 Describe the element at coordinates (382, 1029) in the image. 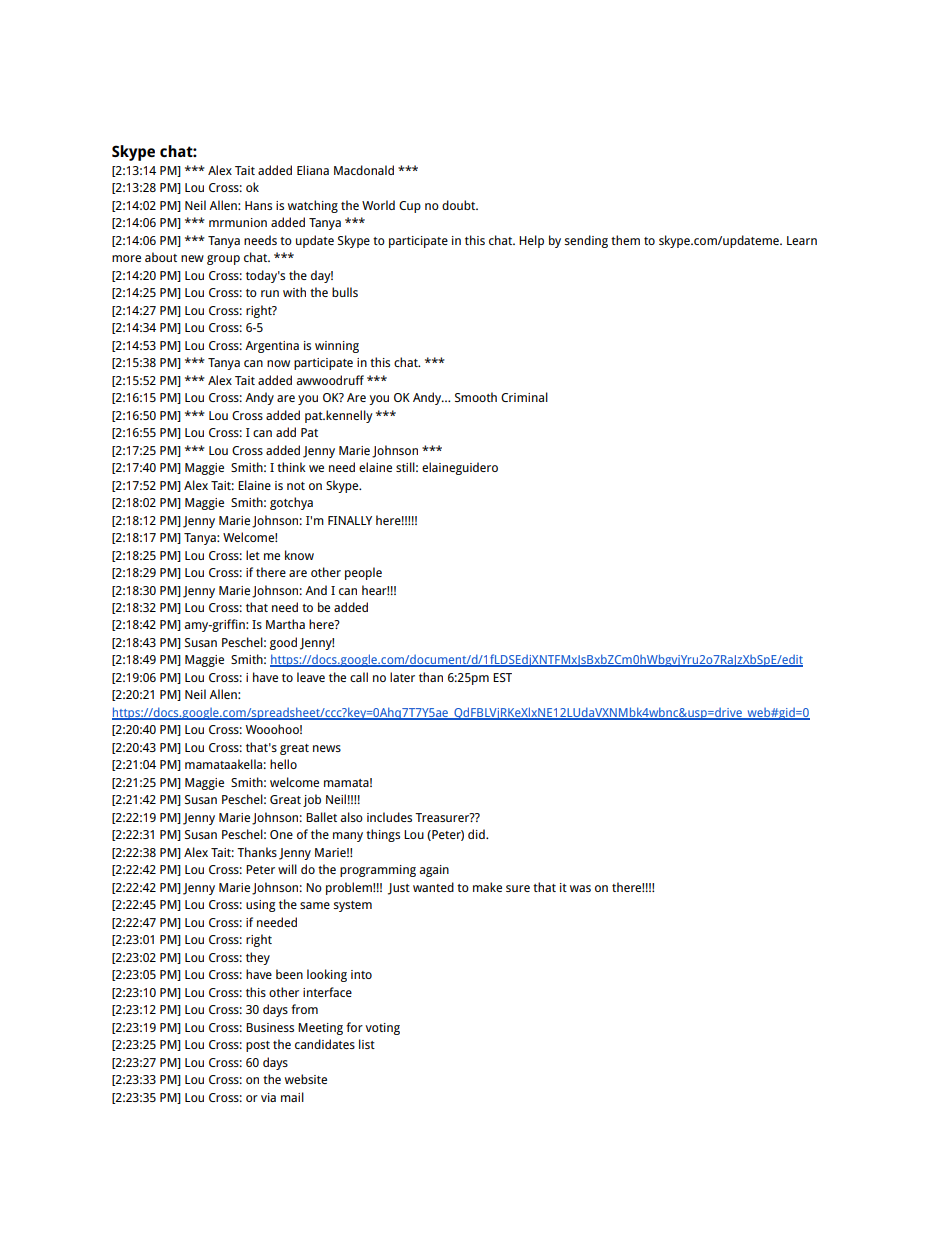

I see `voting` at that location.
